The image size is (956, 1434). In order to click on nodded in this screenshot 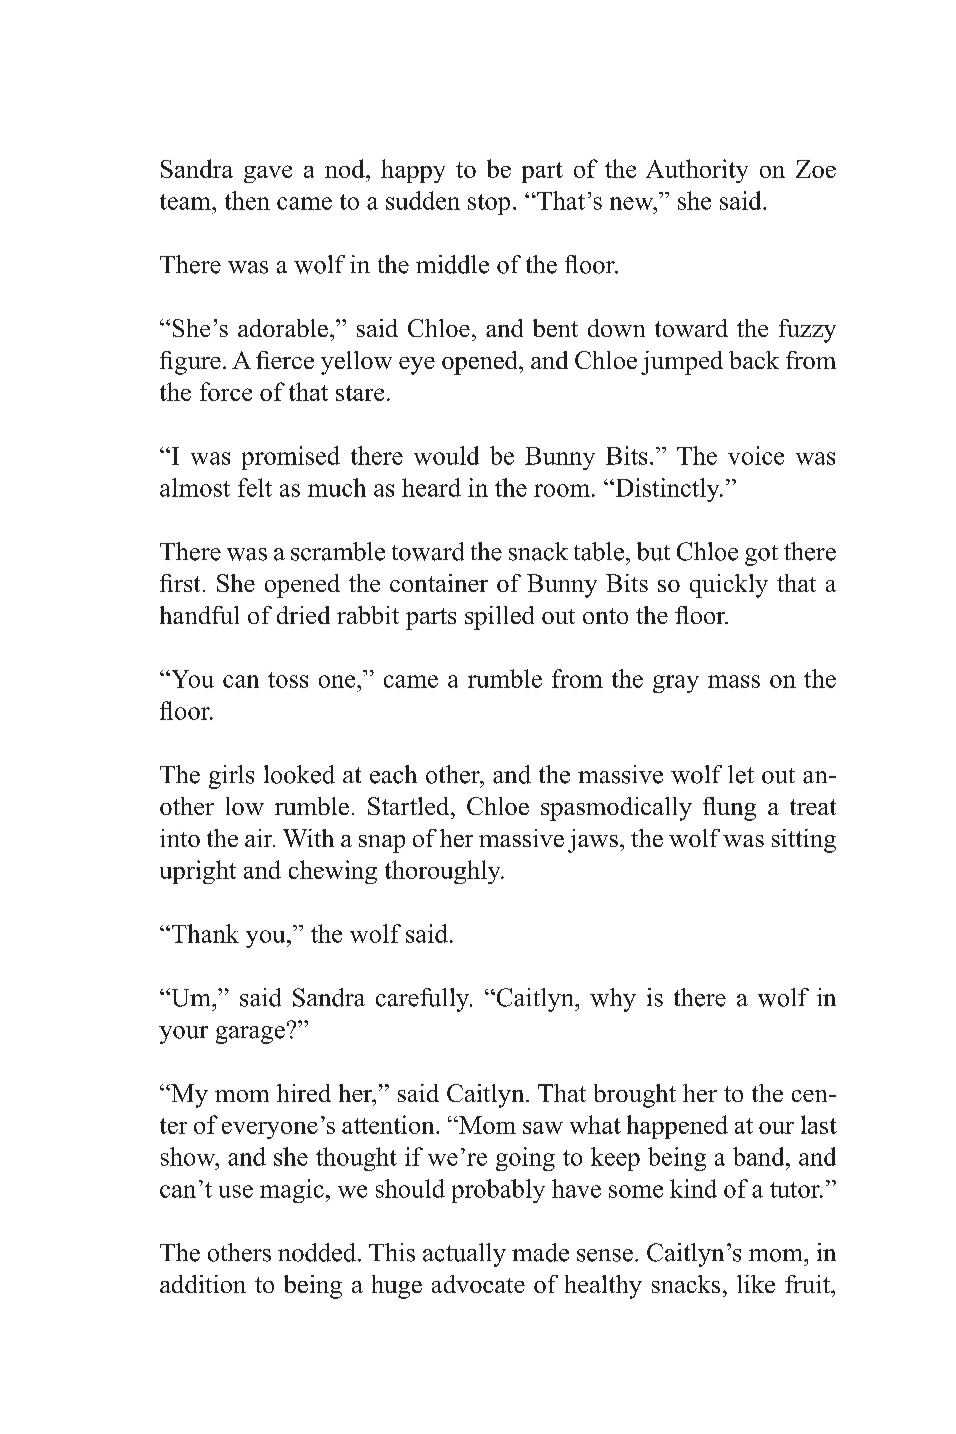, I will do `click(318, 1252)`.
